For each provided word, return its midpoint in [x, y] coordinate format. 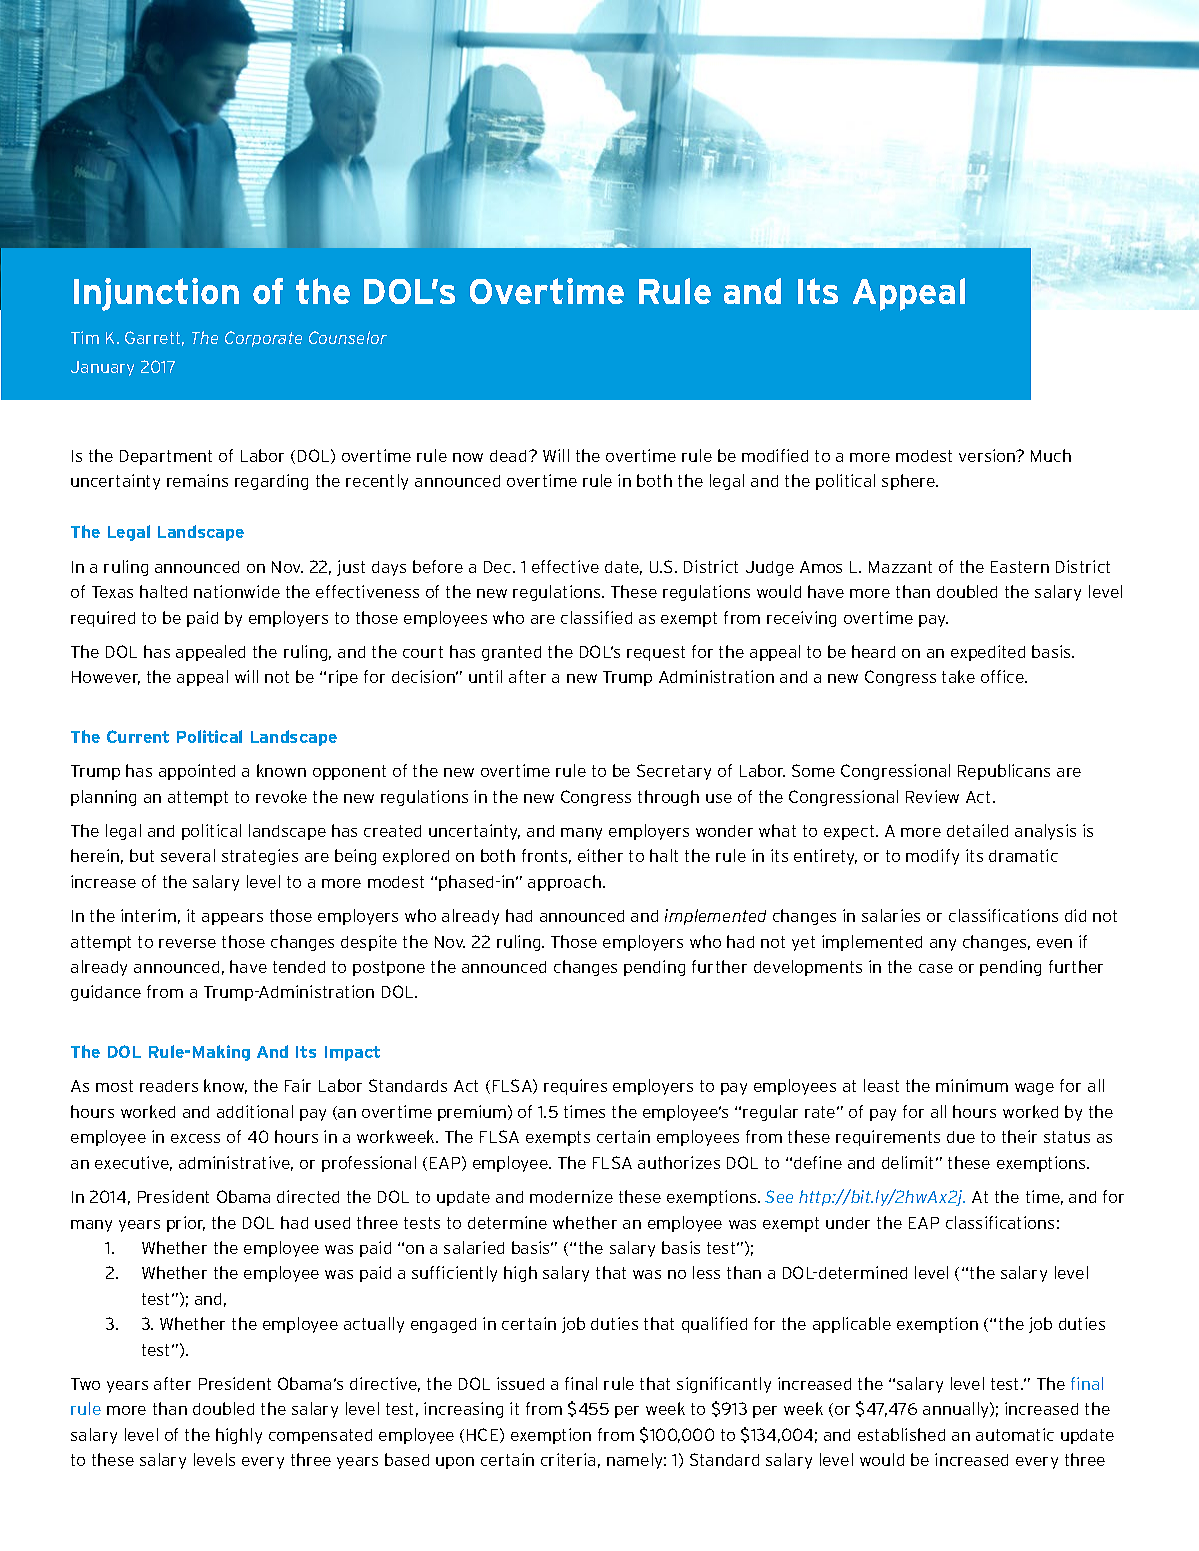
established [901, 1434]
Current [138, 736]
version [988, 455]
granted [511, 653]
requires [575, 1087]
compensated [320, 1436]
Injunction [156, 294]
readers [169, 1086]
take [958, 676]
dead [508, 456]
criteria [568, 1459]
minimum [972, 1085]
